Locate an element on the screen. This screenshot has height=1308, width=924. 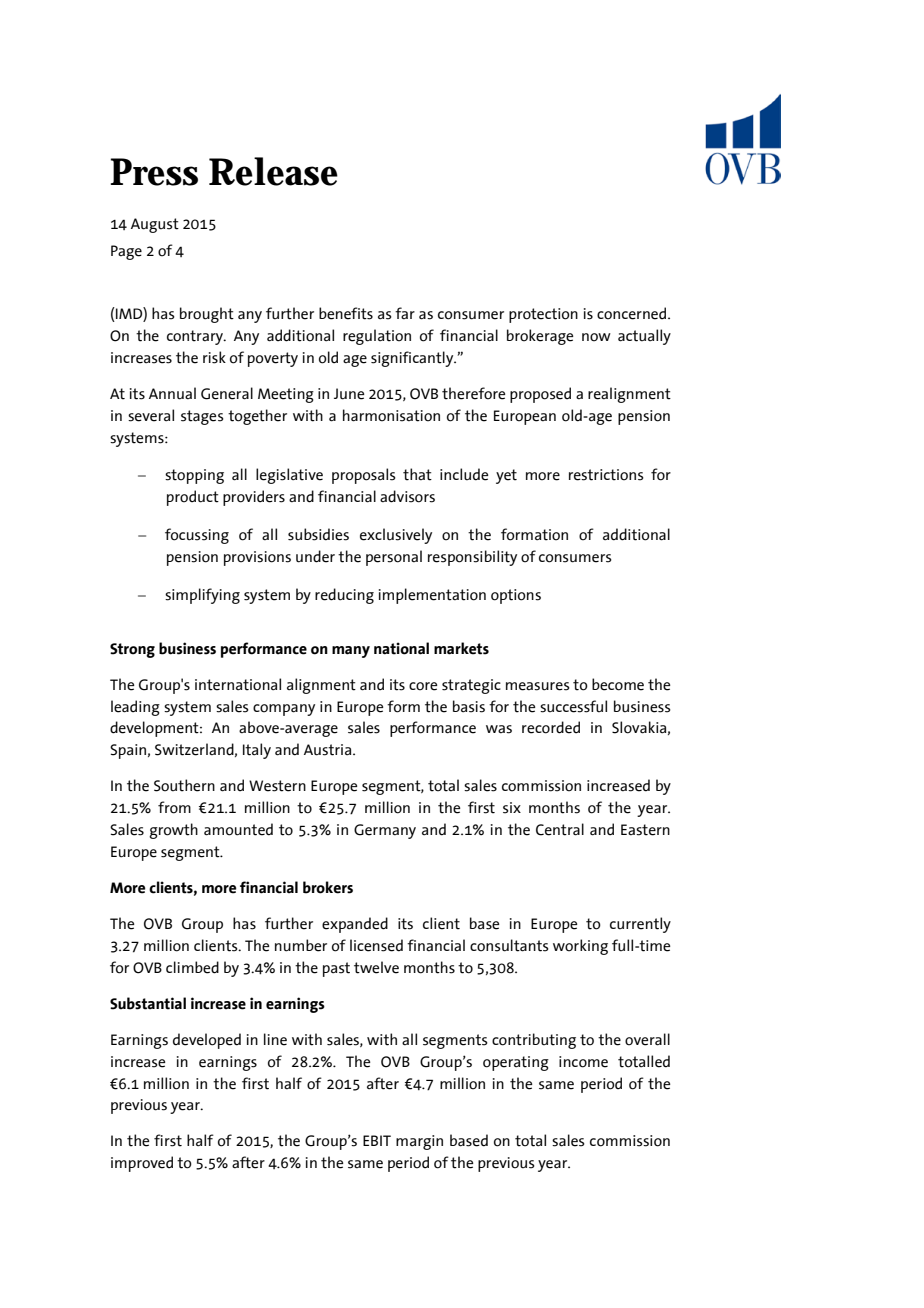
protection is located at coordinates (543, 315).
